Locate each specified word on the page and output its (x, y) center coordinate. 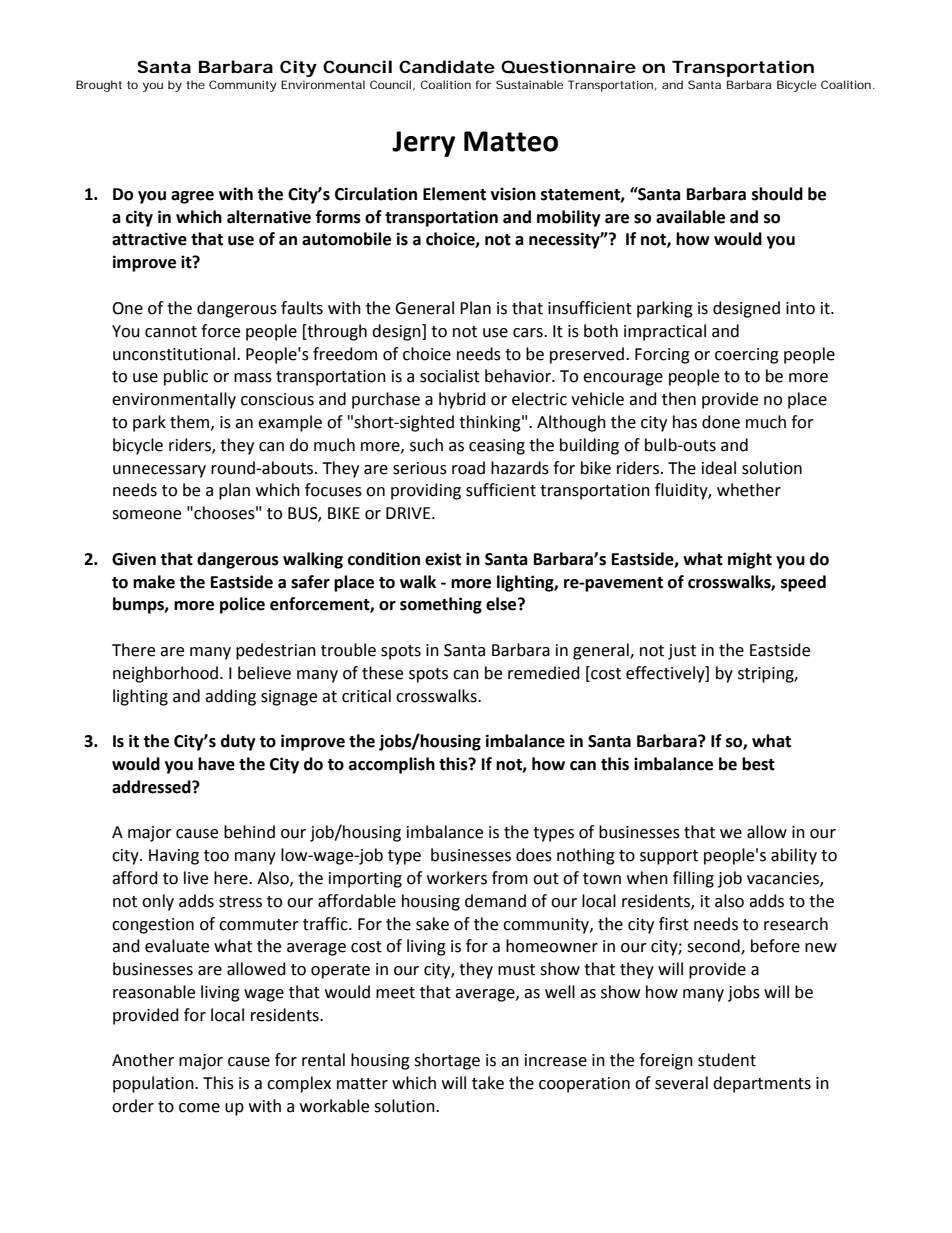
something (441, 605)
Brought (99, 86)
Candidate (447, 66)
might (750, 560)
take (488, 1083)
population (154, 1084)
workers (457, 878)
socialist (450, 376)
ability (794, 856)
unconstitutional (174, 354)
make (154, 582)
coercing (747, 356)
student (727, 1060)
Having (174, 857)
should (777, 194)
